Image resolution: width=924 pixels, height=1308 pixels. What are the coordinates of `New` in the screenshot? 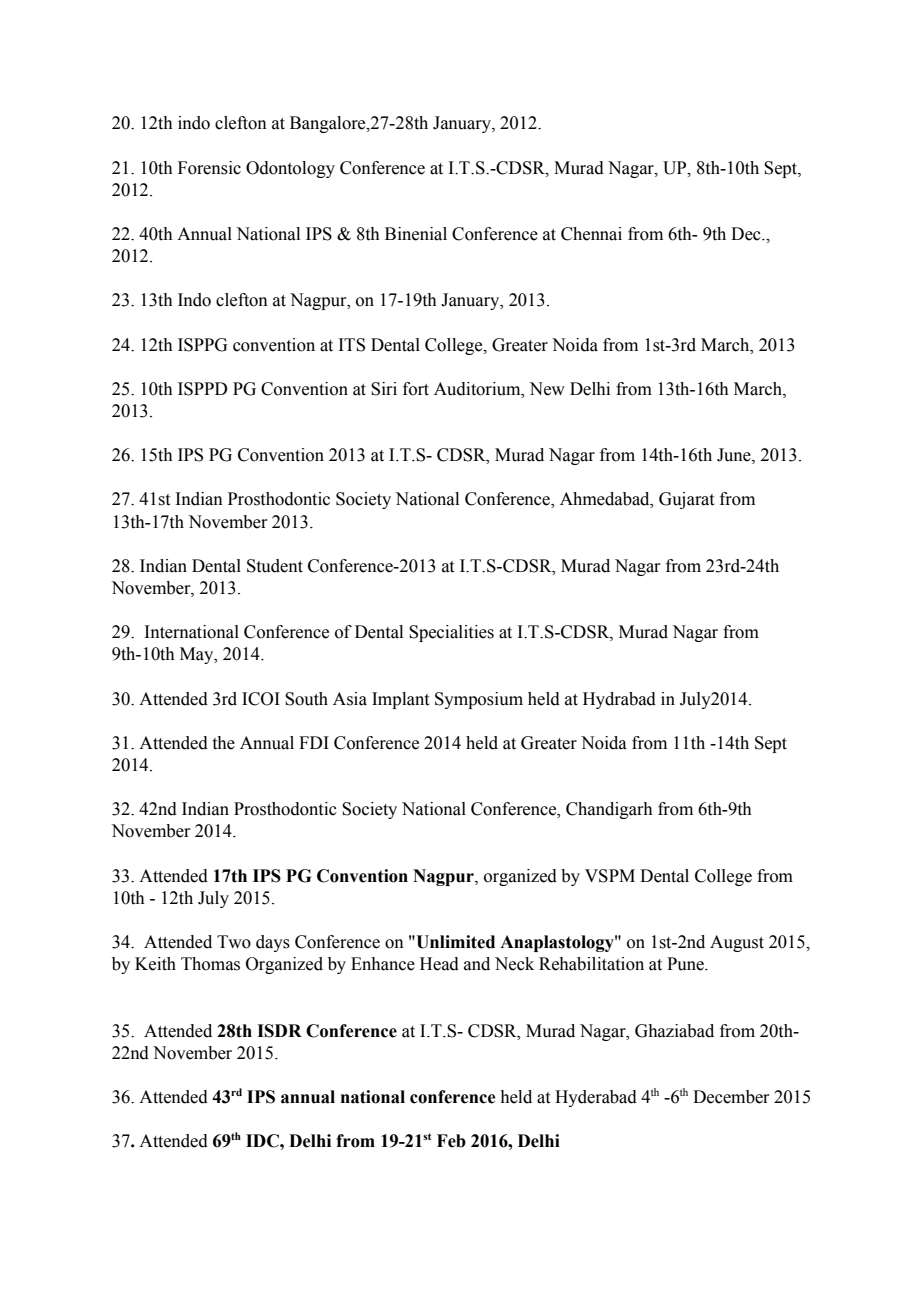 It's located at (547, 389).
